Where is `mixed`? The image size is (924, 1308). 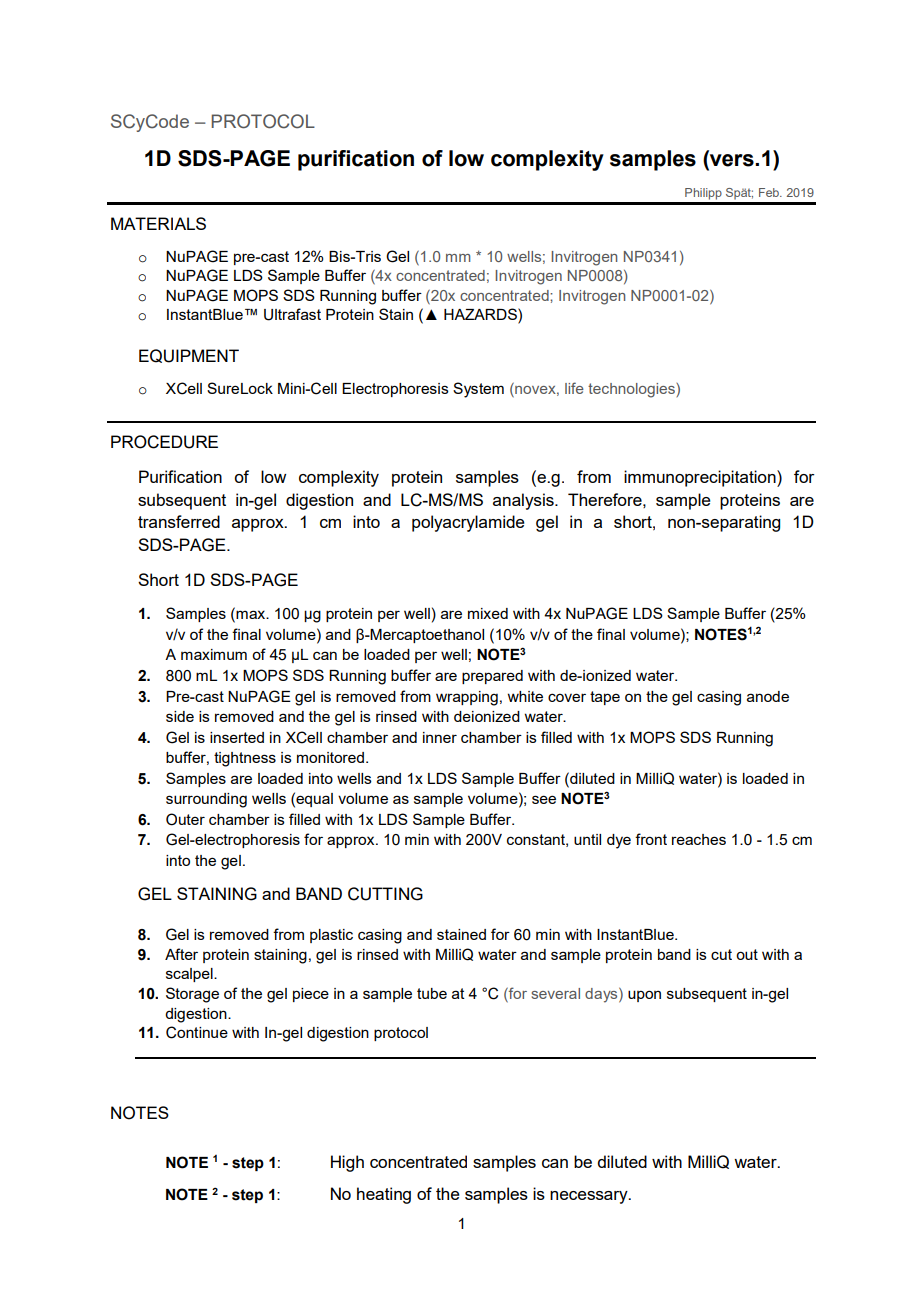 mixed is located at coordinates (488, 613).
